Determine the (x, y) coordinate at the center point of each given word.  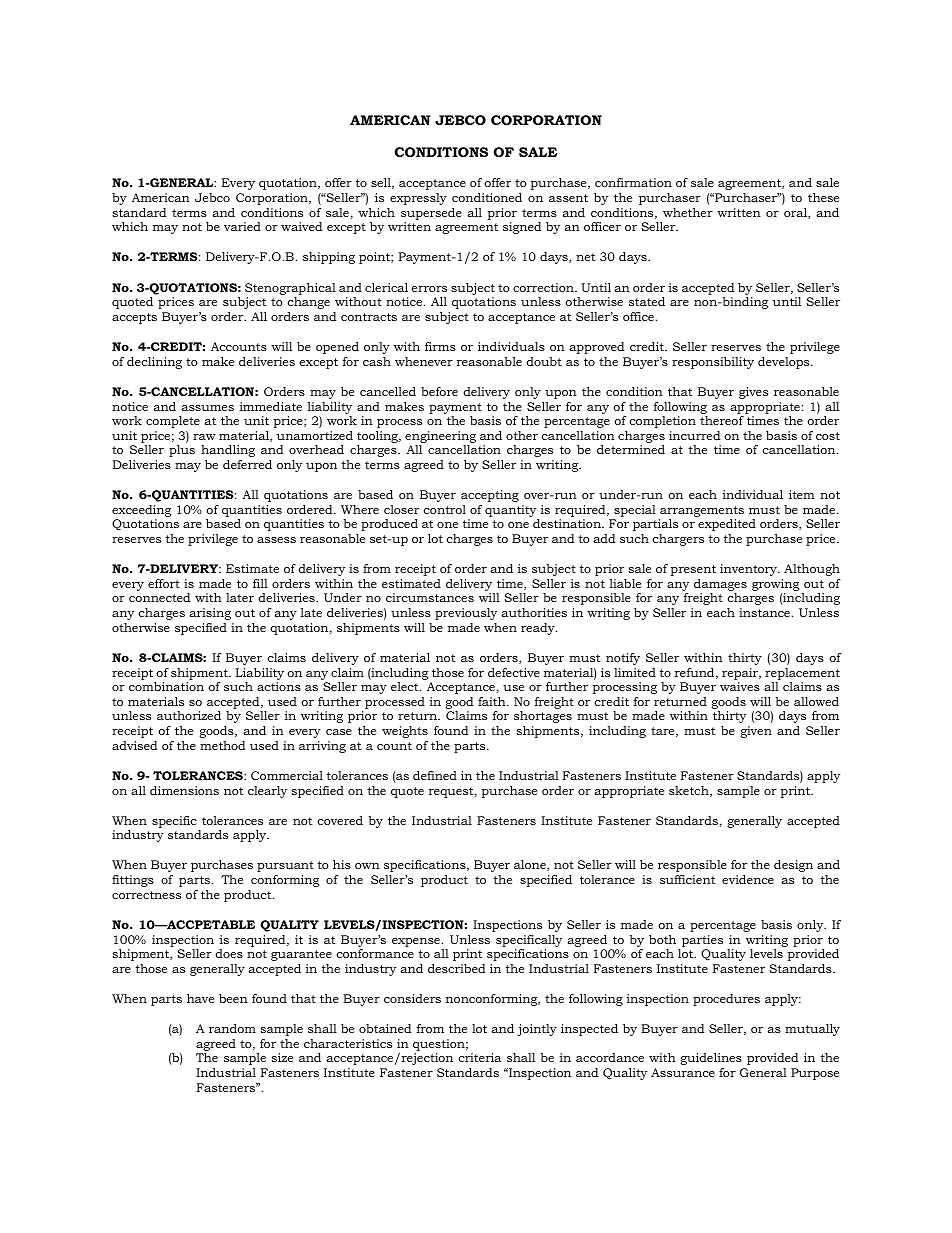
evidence (748, 879)
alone (531, 865)
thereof (722, 420)
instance (764, 612)
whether (688, 212)
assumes (208, 408)
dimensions (184, 790)
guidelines (711, 1059)
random (232, 1028)
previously (466, 614)
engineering (440, 437)
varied (242, 226)
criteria (480, 1057)
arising (210, 614)
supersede (431, 214)
